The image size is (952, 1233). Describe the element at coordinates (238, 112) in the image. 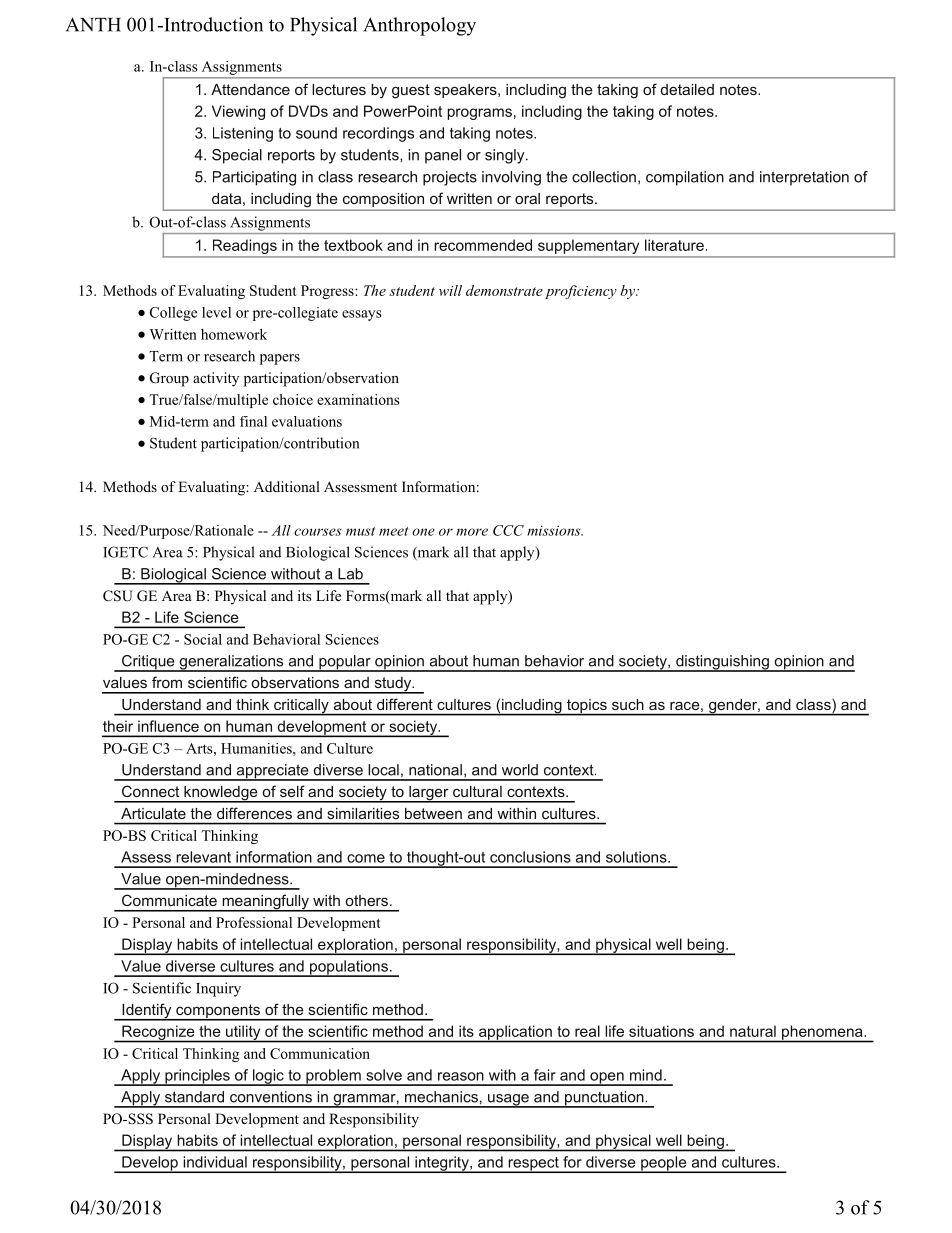

I see `Viewing` at that location.
